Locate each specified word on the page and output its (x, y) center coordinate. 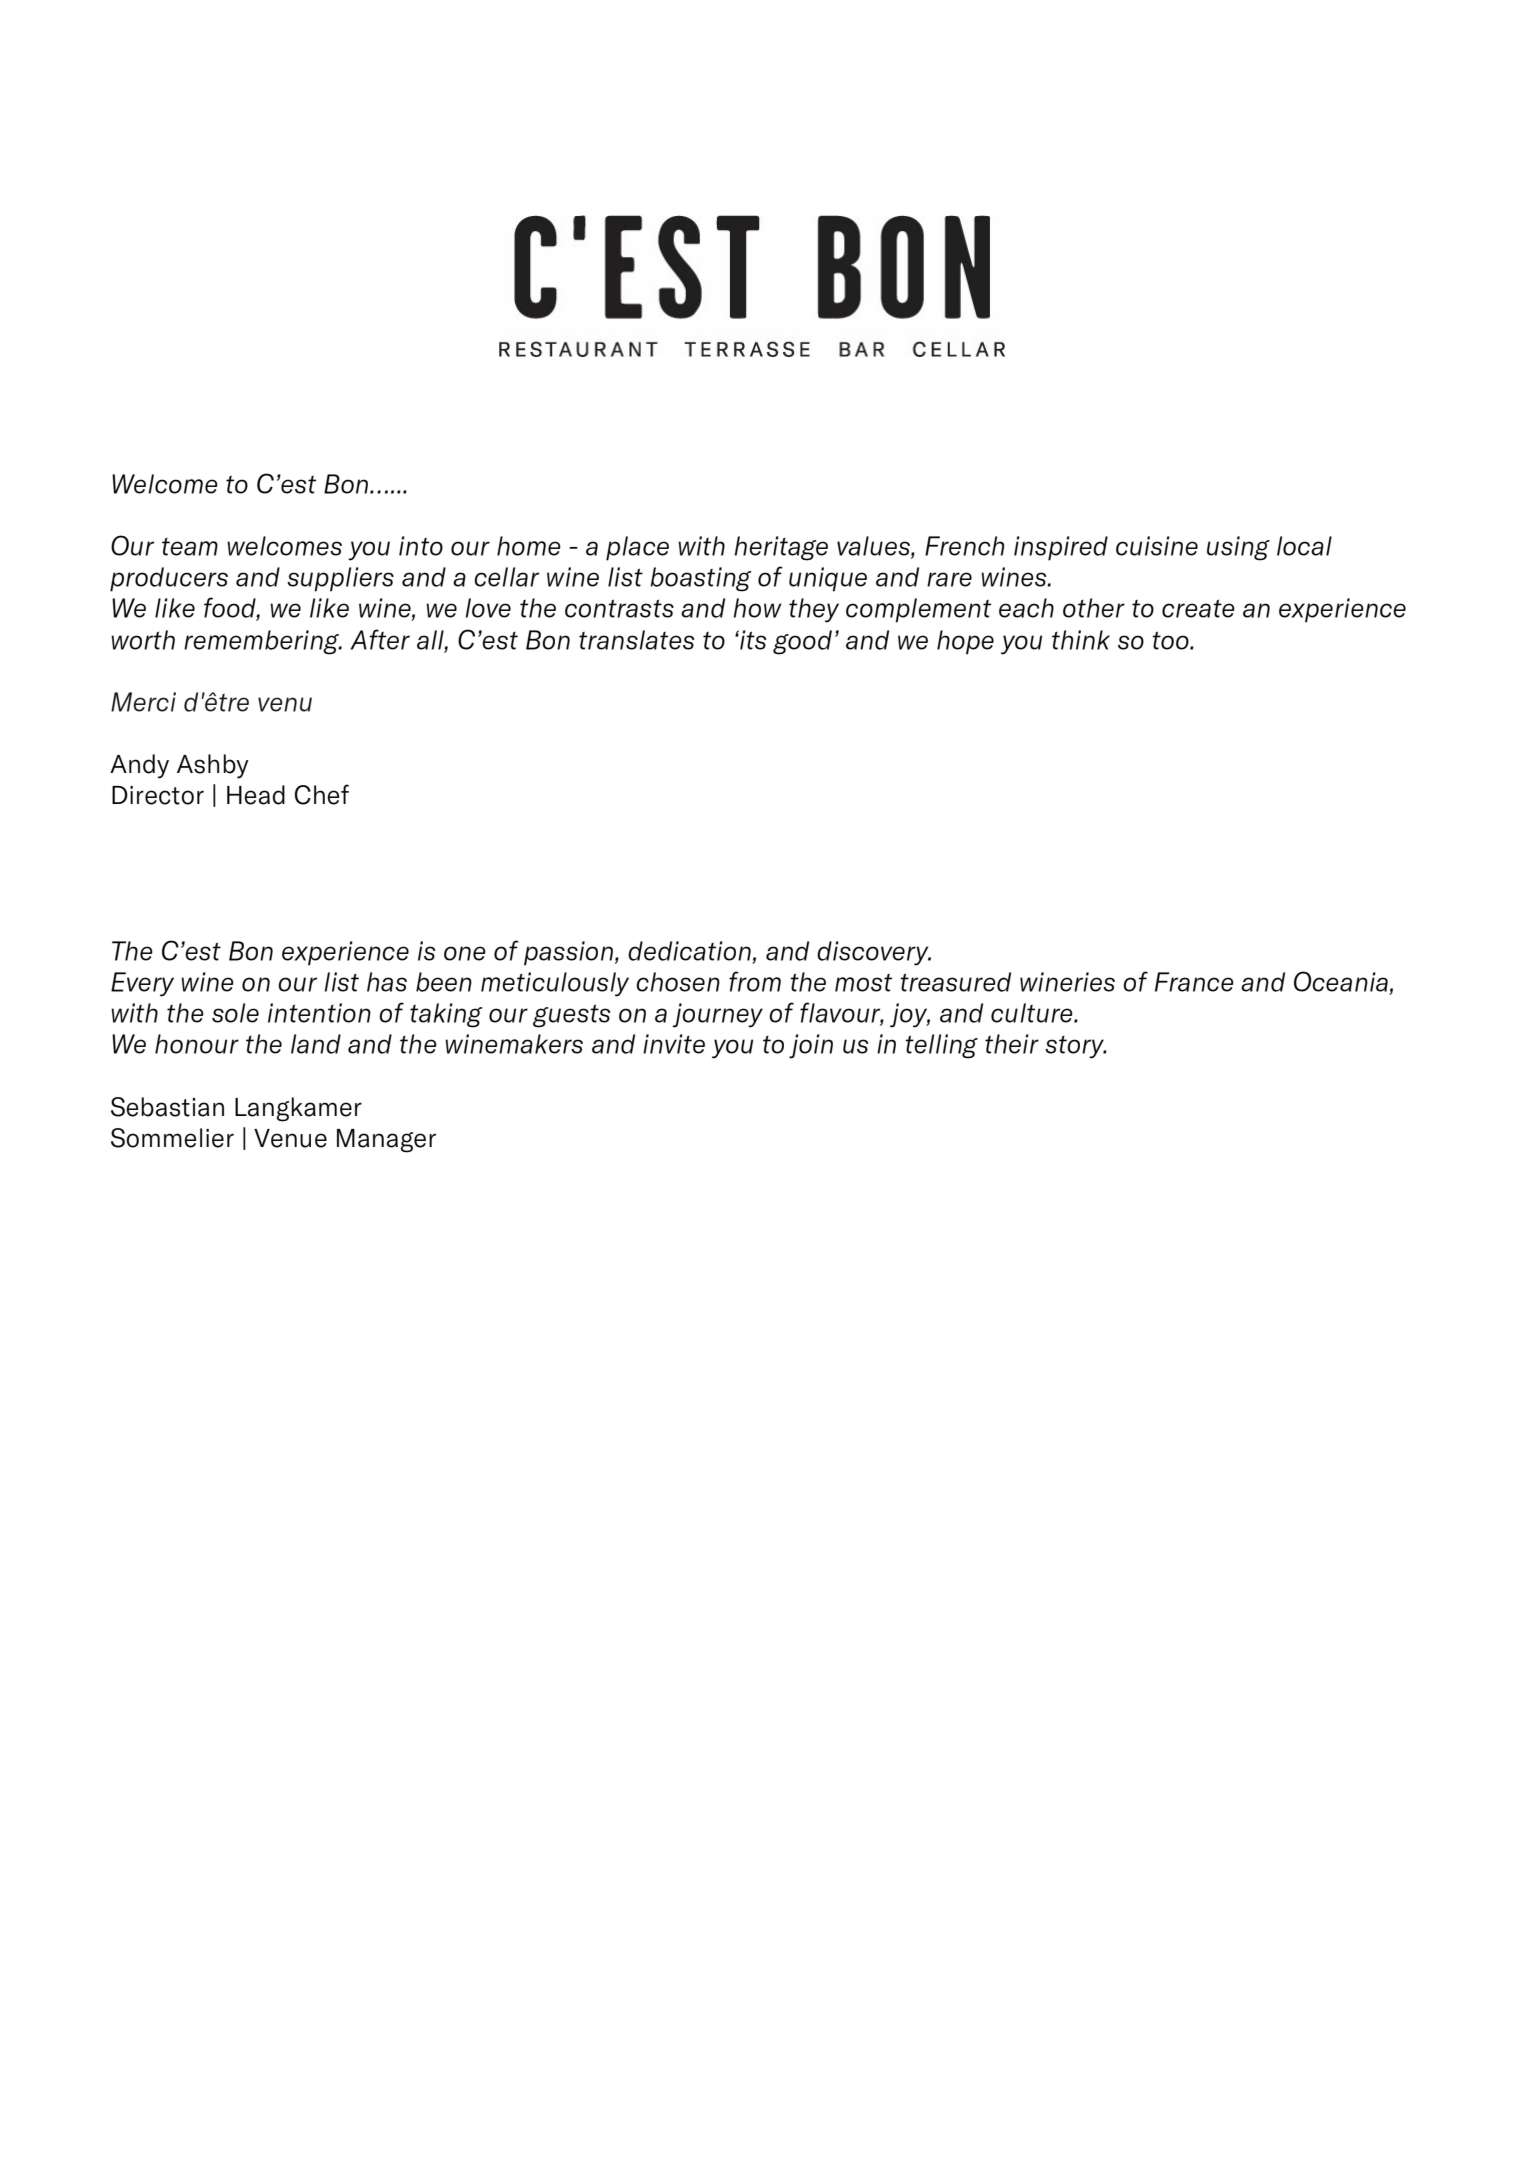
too (1171, 640)
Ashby (213, 766)
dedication (689, 951)
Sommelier (172, 1138)
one (465, 953)
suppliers (340, 579)
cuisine (1157, 546)
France (1194, 982)
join (811, 1046)
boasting (700, 579)
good (802, 642)
